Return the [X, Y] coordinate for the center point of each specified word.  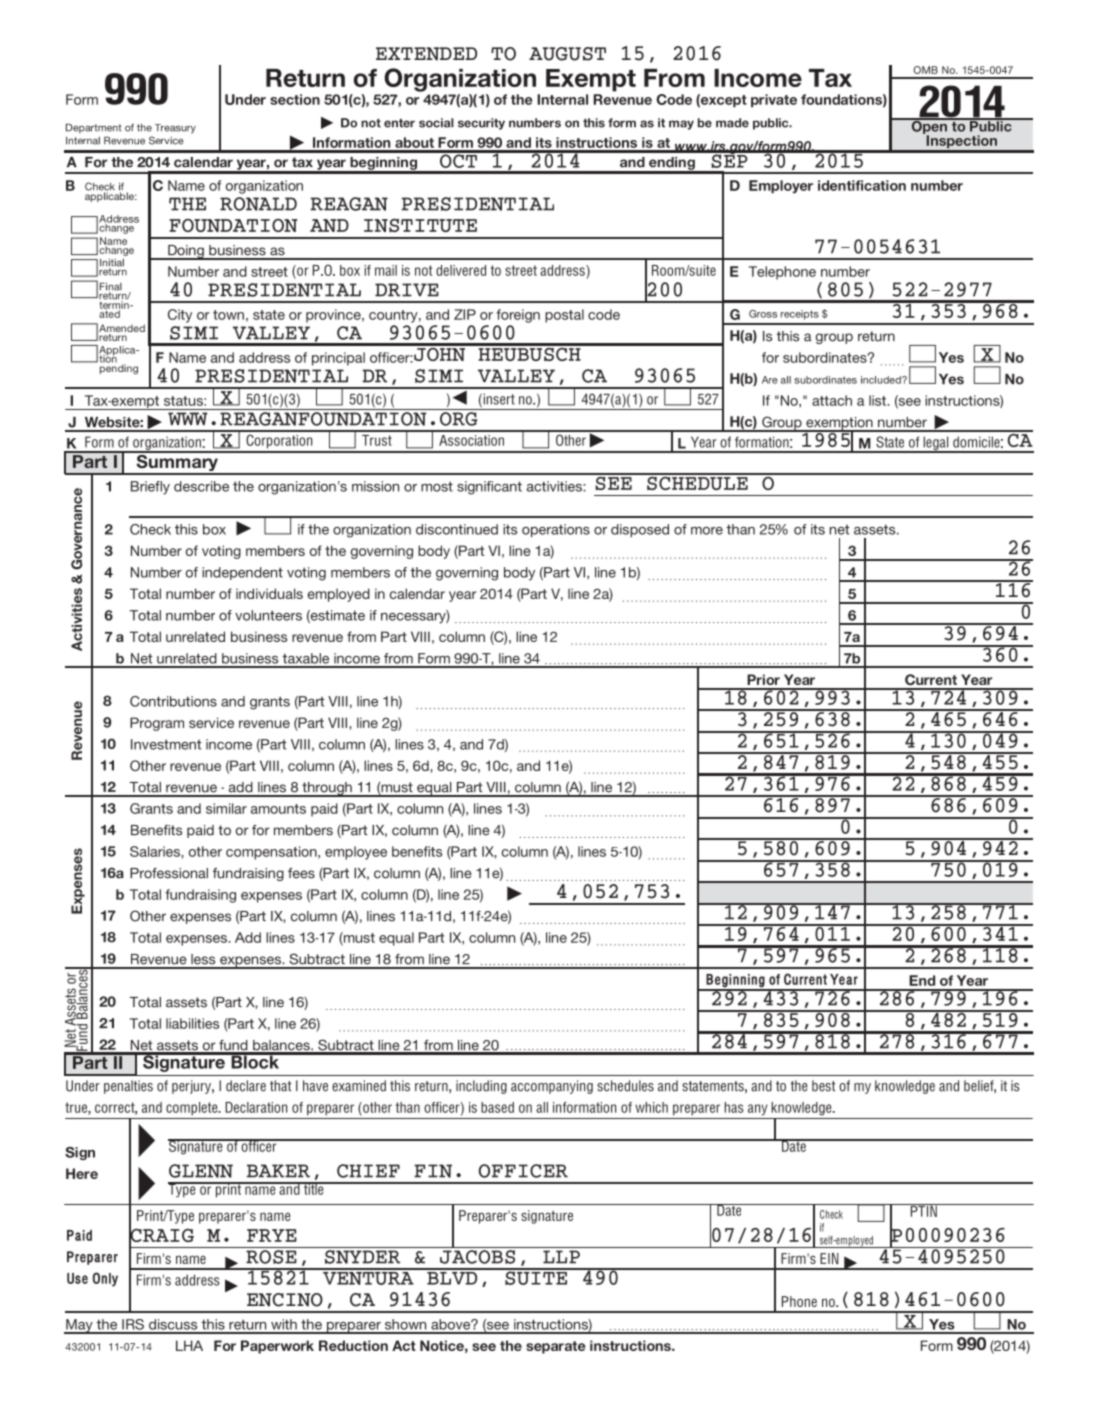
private [774, 101]
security [481, 124]
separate [555, 1347]
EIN [829, 1258]
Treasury [175, 129]
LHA [189, 1345]
